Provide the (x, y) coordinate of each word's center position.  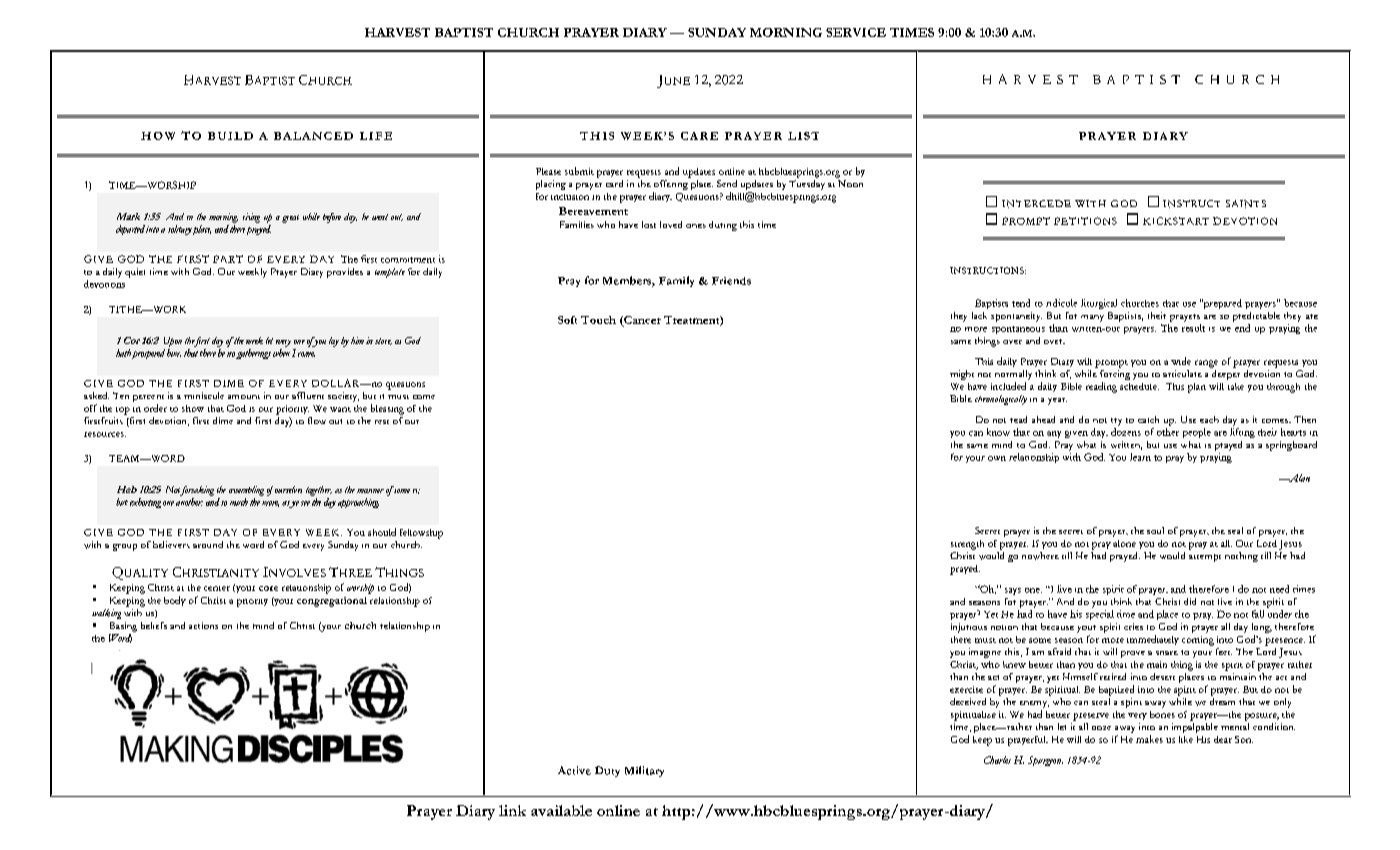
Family (676, 281)
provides (345, 273)
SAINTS (1246, 204)
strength (967, 545)
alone (1124, 543)
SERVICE (856, 32)
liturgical (1099, 304)
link (512, 810)
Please (548, 171)
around (208, 544)
